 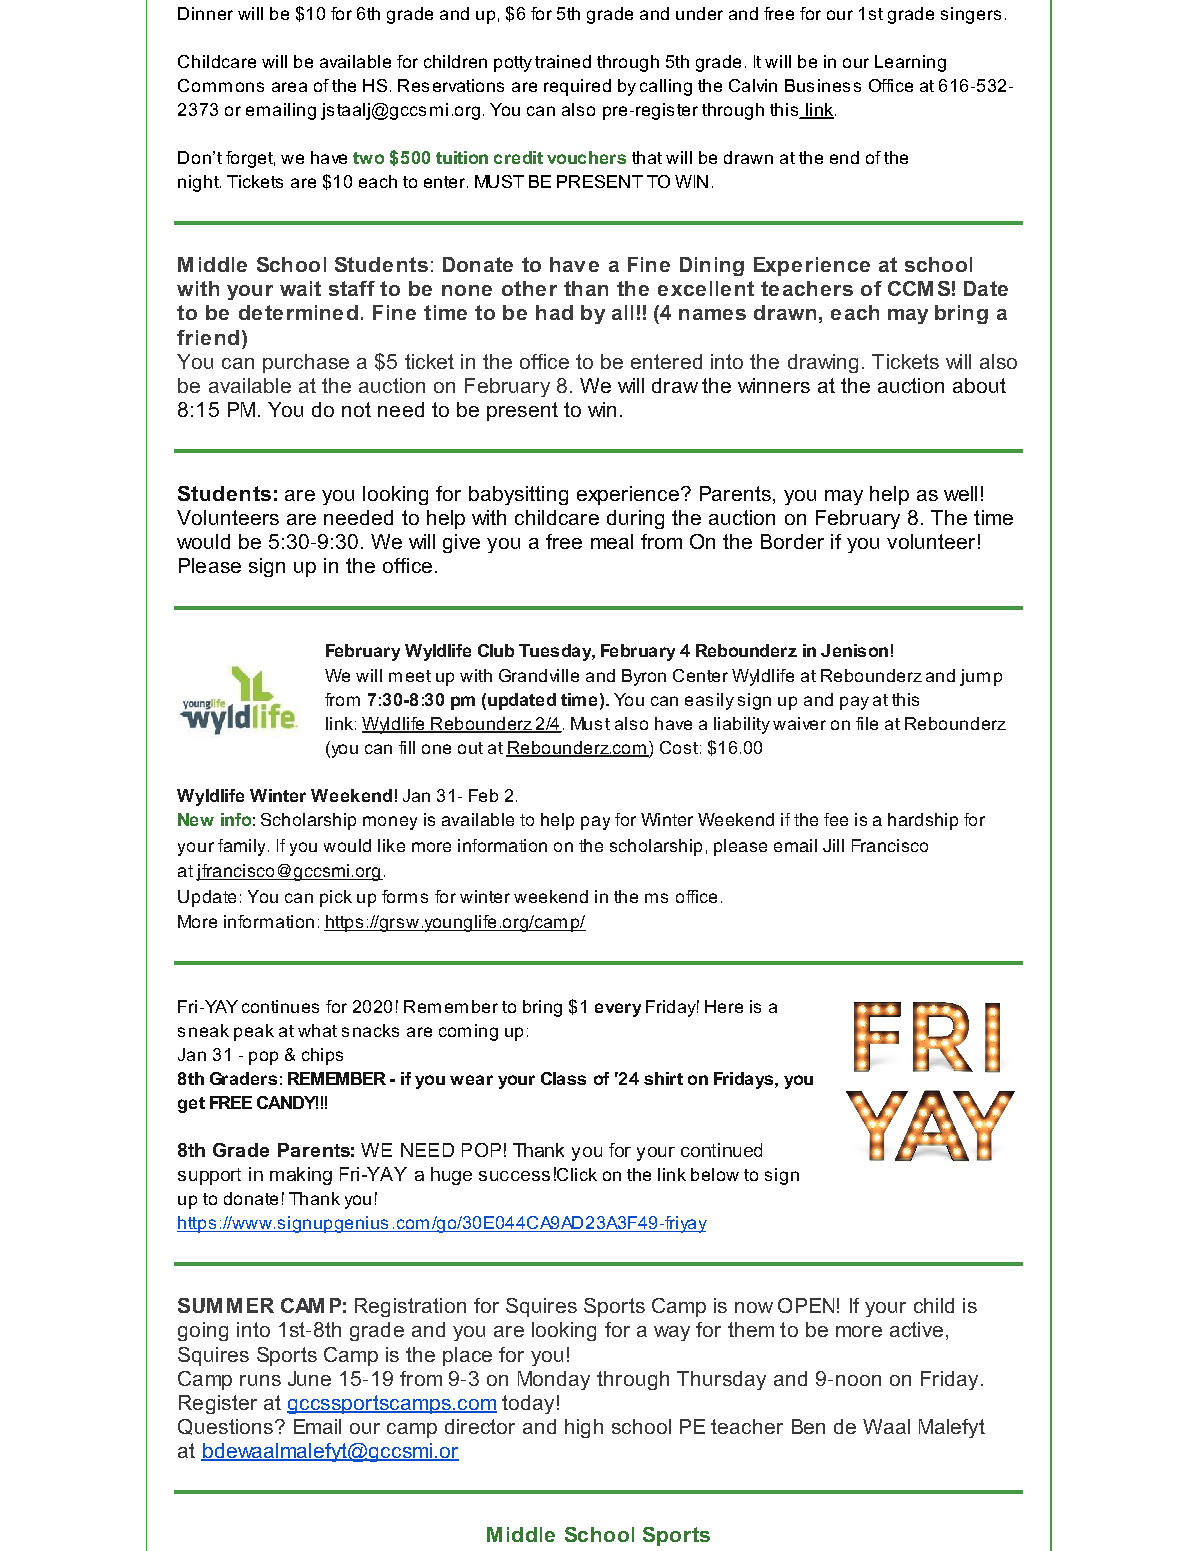 I want to click on had, so click(x=554, y=312).
